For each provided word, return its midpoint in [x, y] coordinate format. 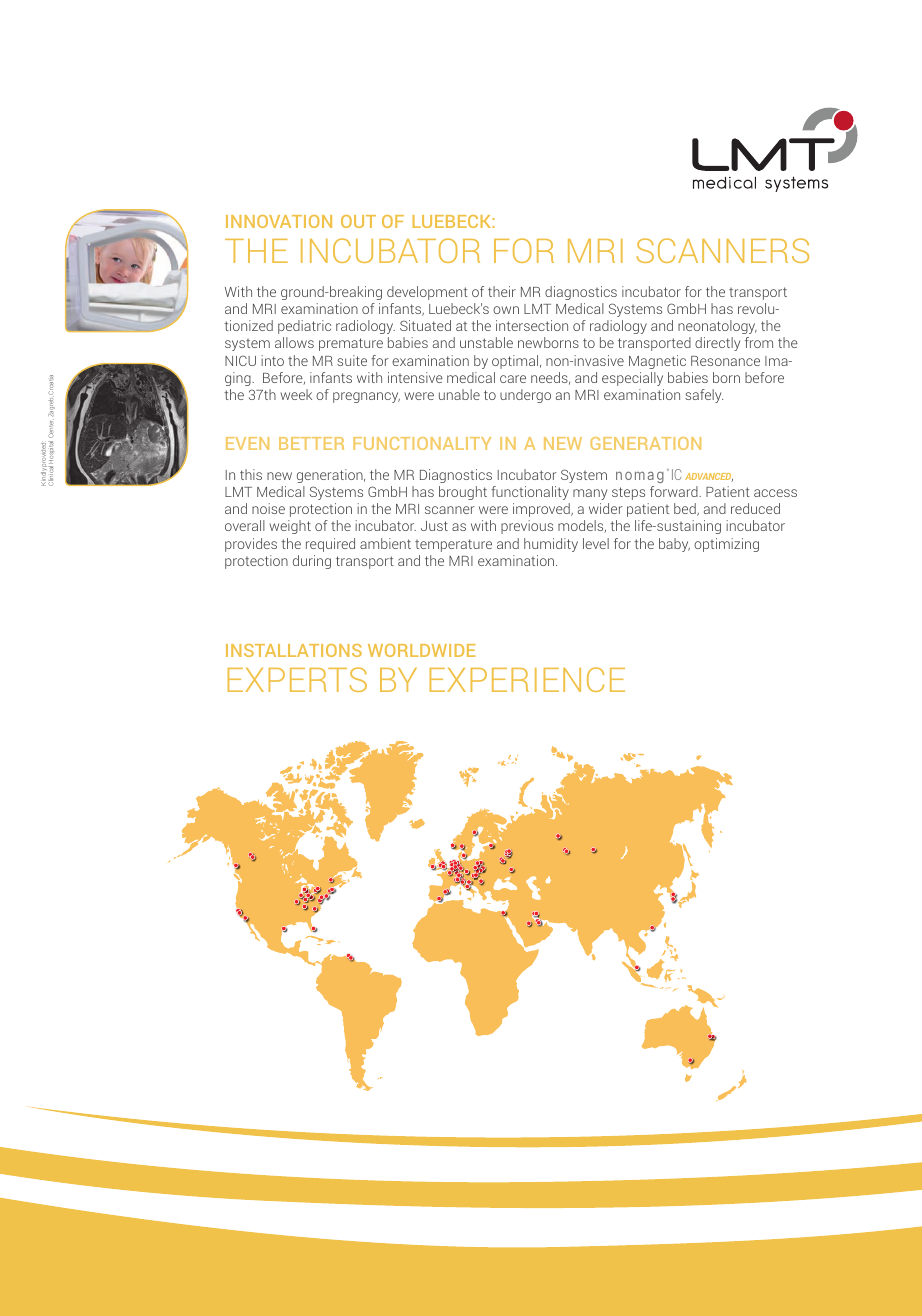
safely [704, 396]
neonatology [717, 327]
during [312, 562]
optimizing [726, 545]
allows [294, 342]
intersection [532, 325]
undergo [525, 396]
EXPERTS [297, 679]
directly [717, 344]
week [296, 394]
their [502, 291]
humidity [551, 545]
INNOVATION [279, 221]
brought [463, 493]
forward [675, 491]
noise [268, 508]
